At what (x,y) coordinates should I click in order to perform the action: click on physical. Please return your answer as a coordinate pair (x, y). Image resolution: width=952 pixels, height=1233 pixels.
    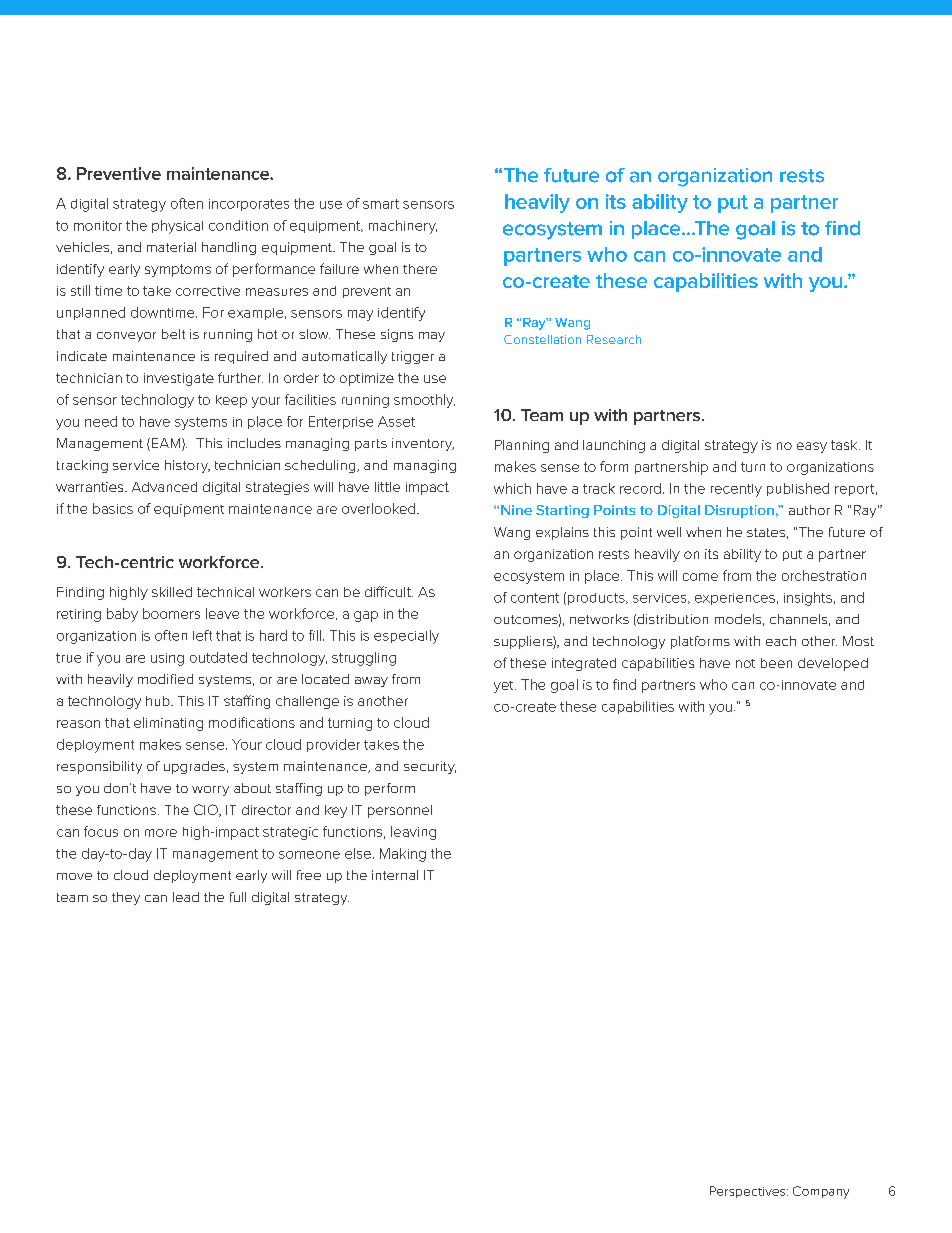
    Looking at the image, I should click on (177, 227).
